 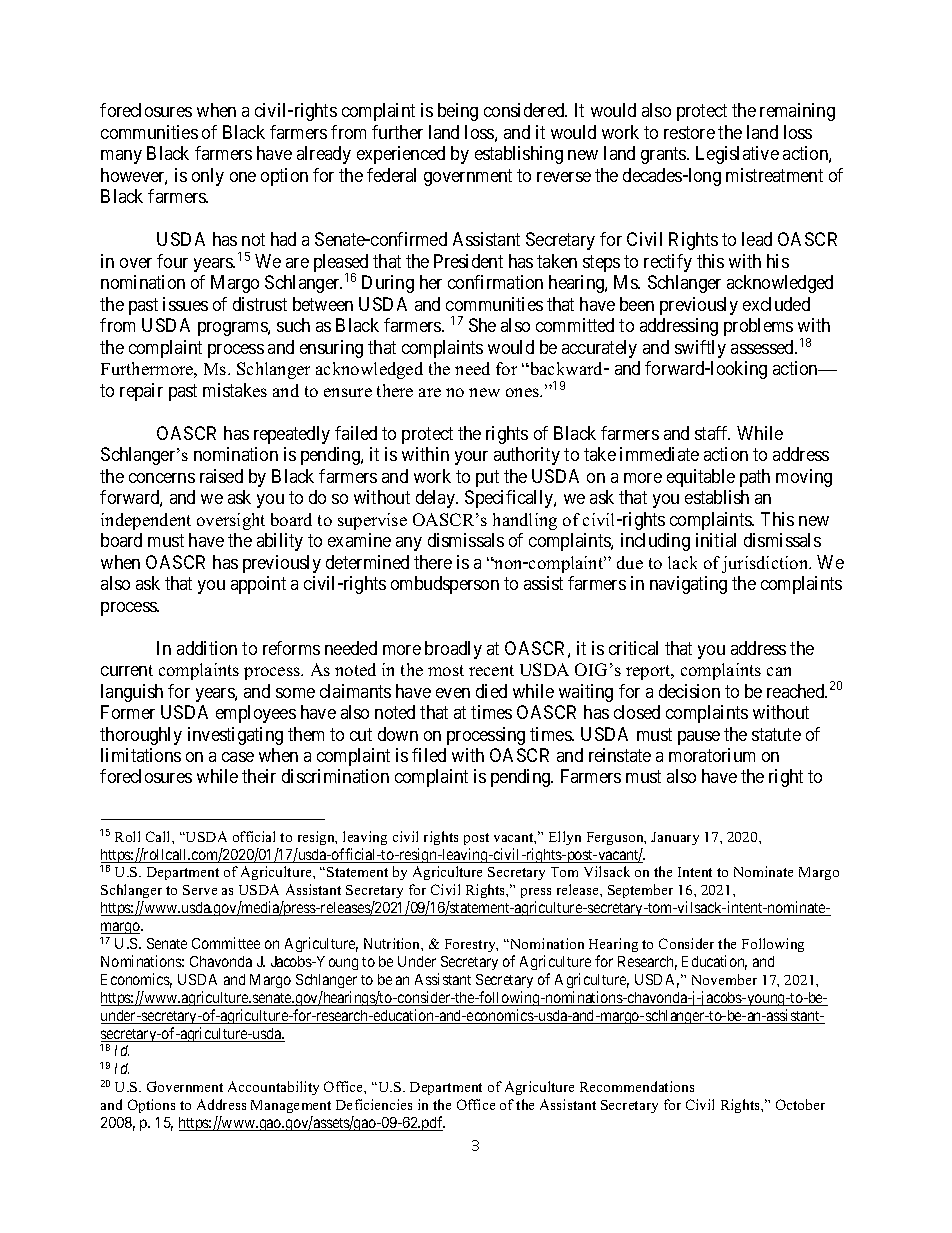 I want to click on Serve, so click(x=200, y=890).
